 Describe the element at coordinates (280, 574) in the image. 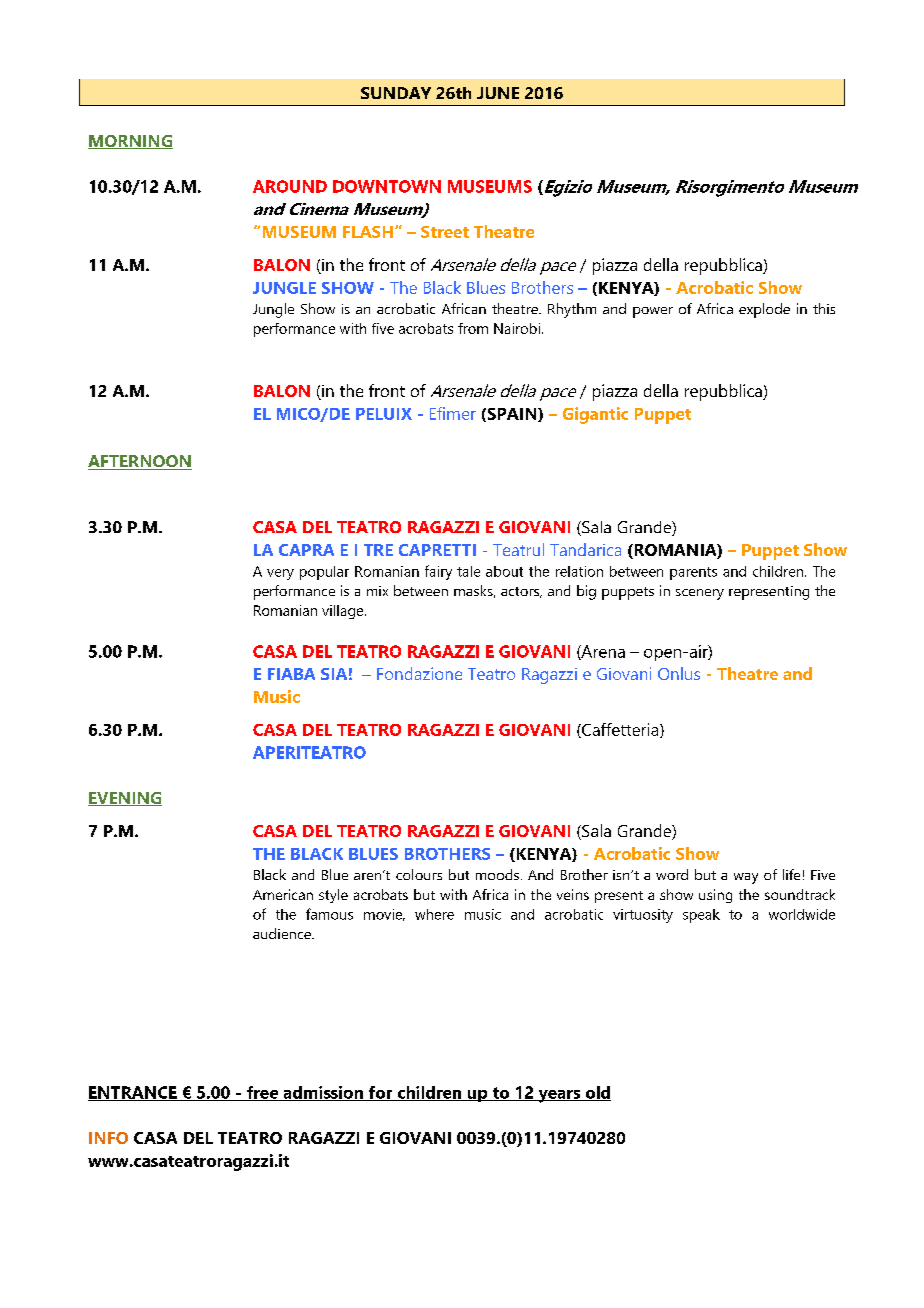

I see `very` at that location.
